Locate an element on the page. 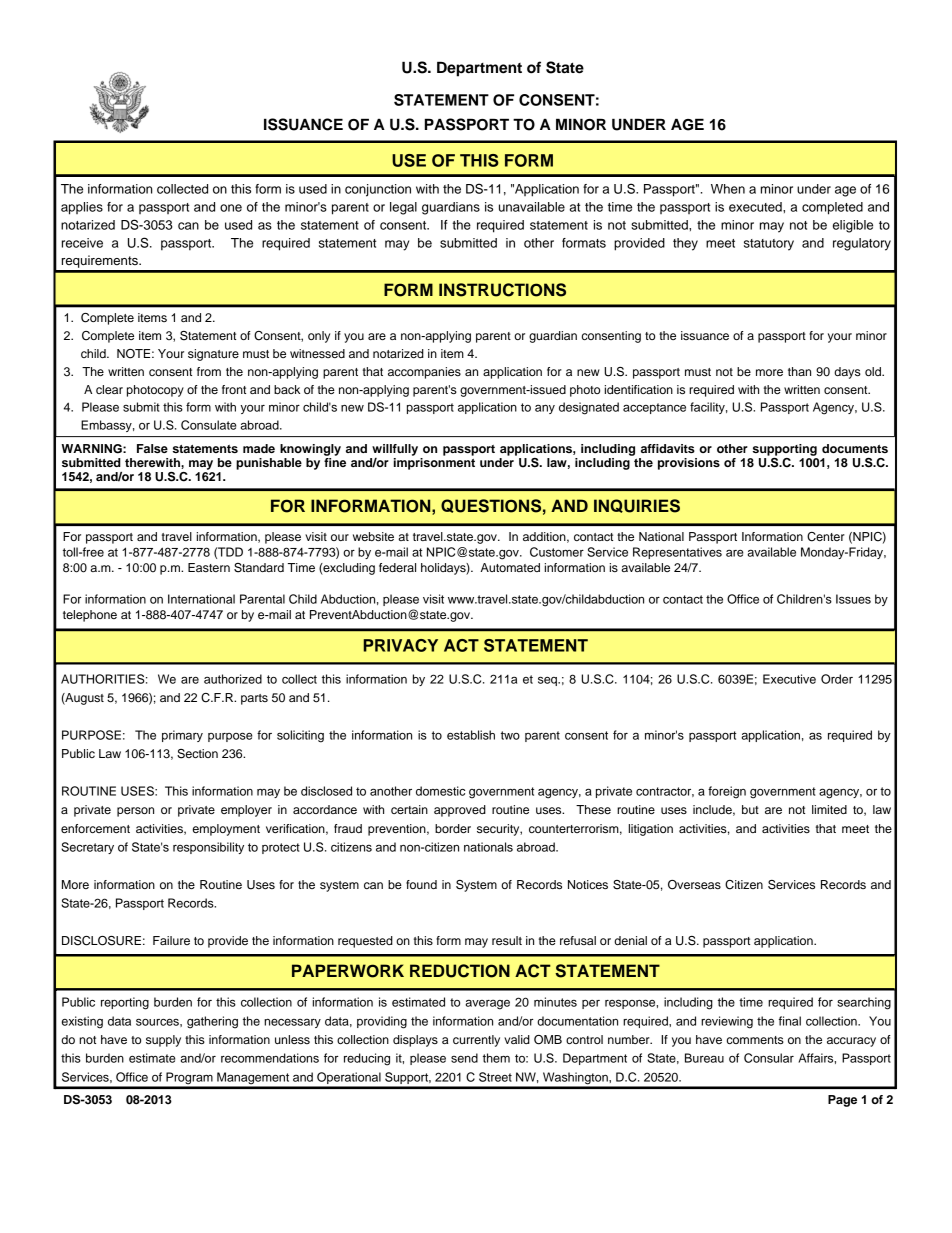  Street is located at coordinates (495, 1077).
